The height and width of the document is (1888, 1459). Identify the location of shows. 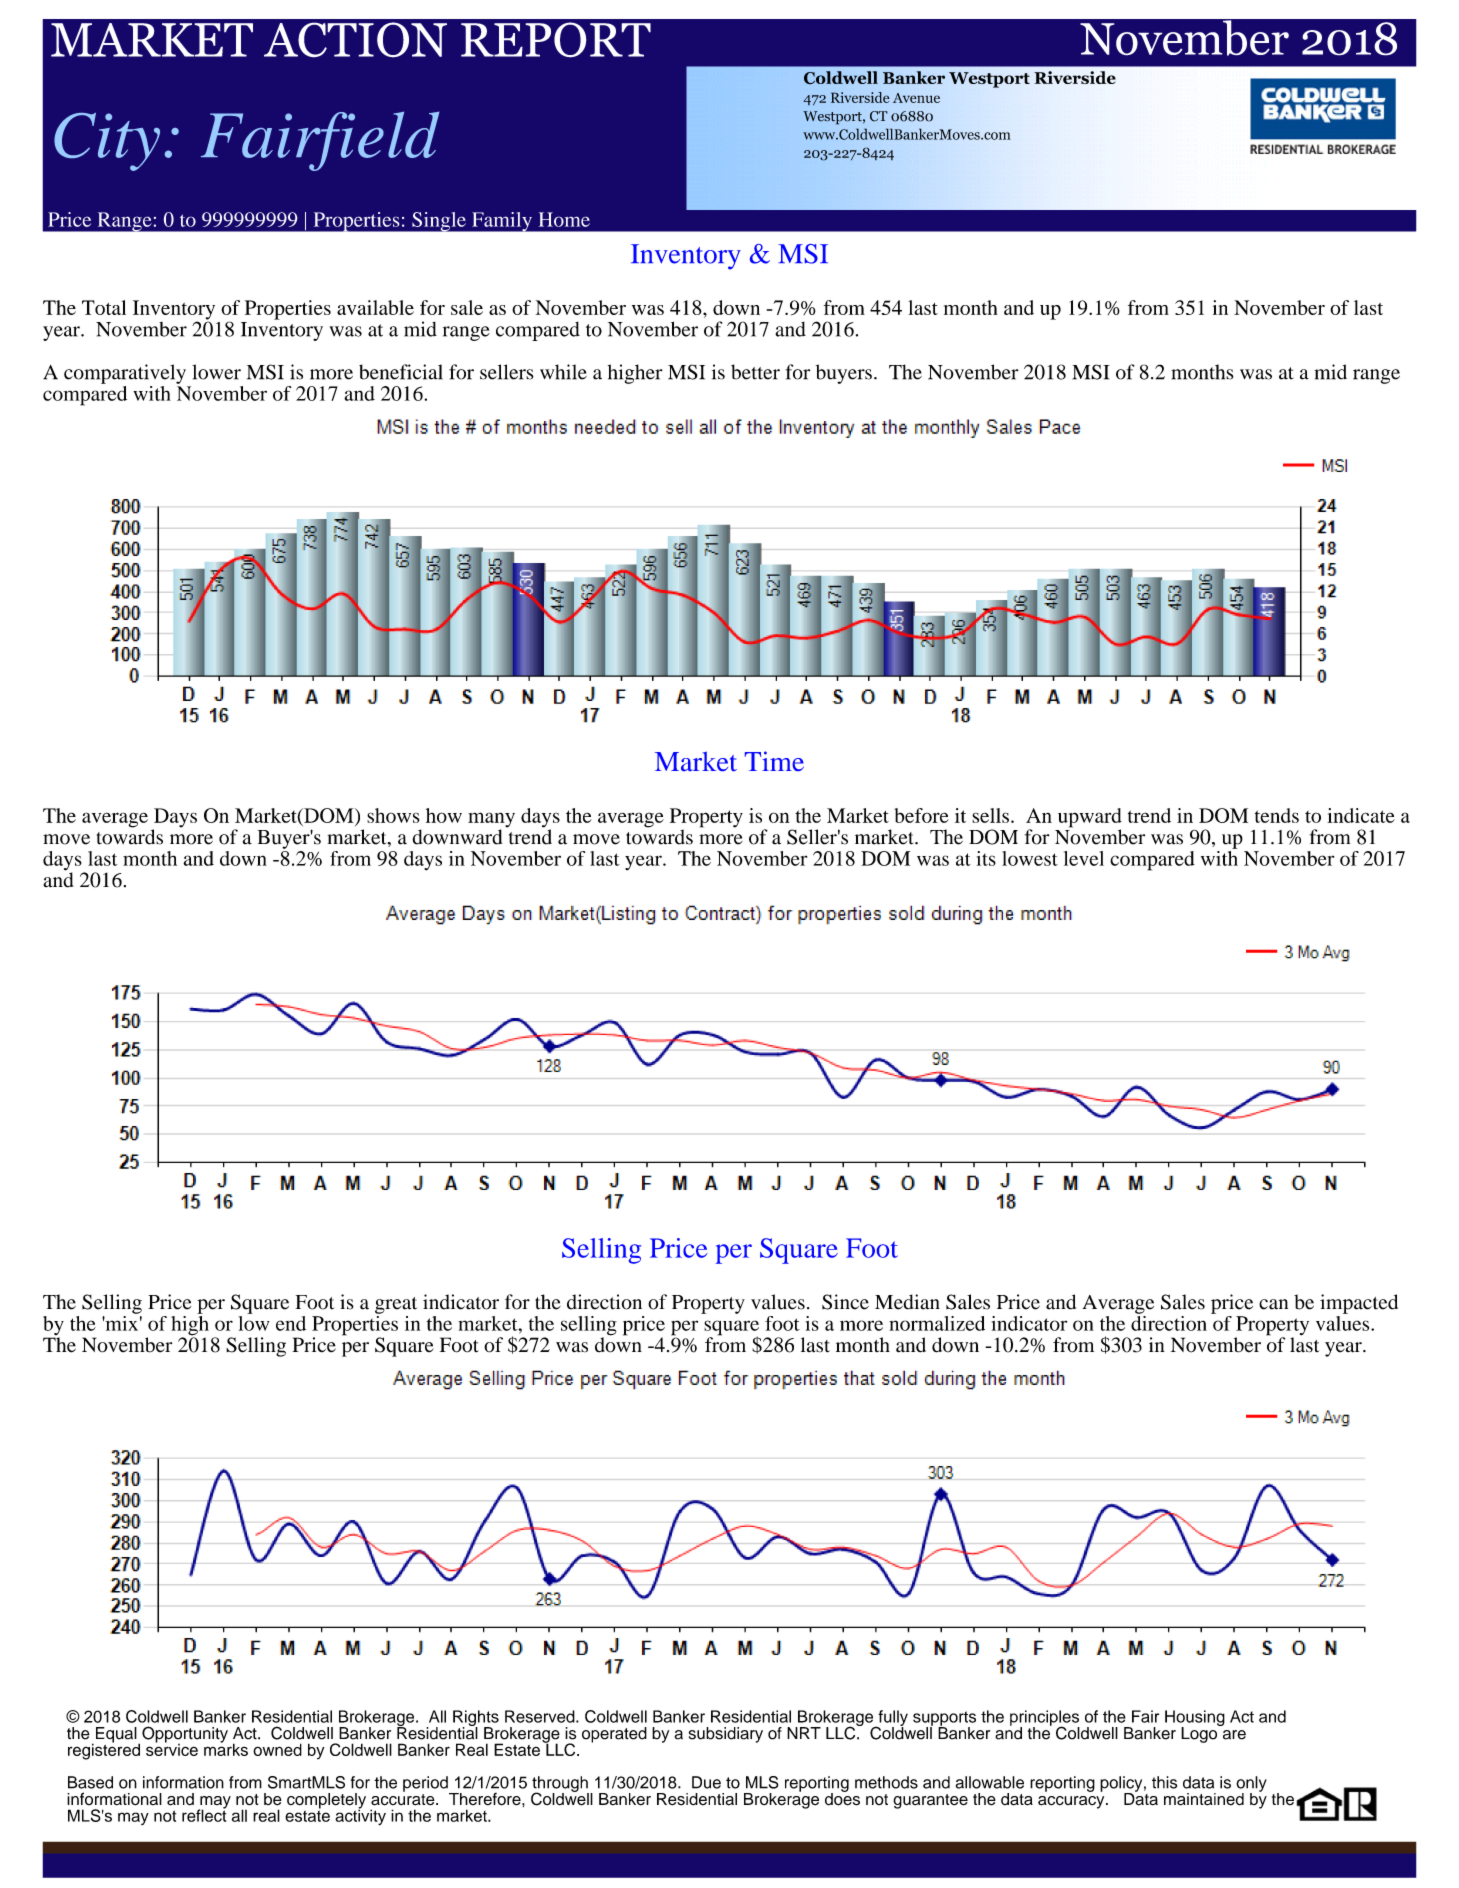
(393, 815).
